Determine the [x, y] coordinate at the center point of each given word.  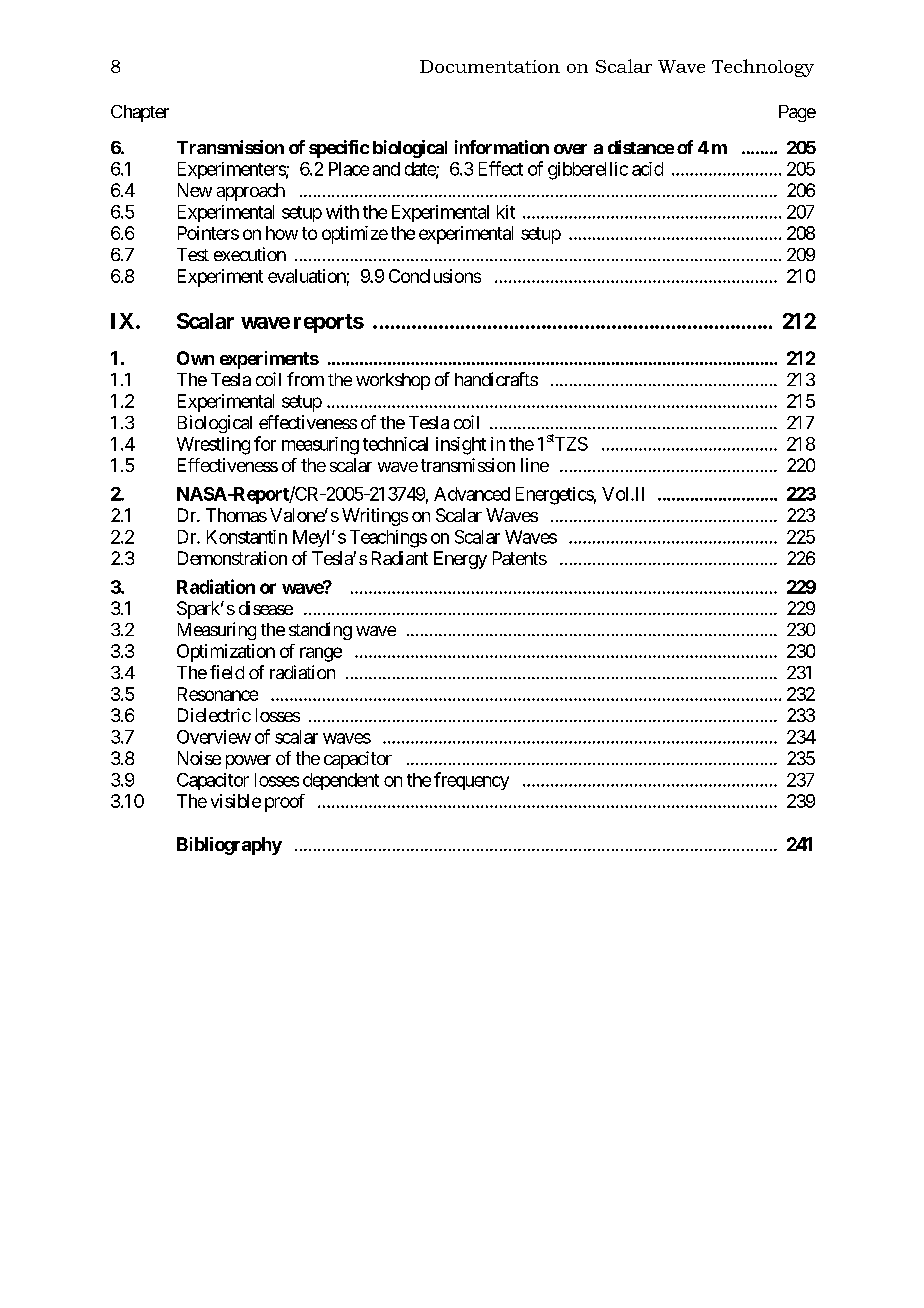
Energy [460, 560]
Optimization [226, 653]
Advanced [472, 494]
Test [193, 254]
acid [647, 169]
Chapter [140, 113]
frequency [471, 781]
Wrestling [213, 446]
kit [506, 212]
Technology [763, 68]
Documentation [490, 66]
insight [461, 446]
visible [236, 801]
